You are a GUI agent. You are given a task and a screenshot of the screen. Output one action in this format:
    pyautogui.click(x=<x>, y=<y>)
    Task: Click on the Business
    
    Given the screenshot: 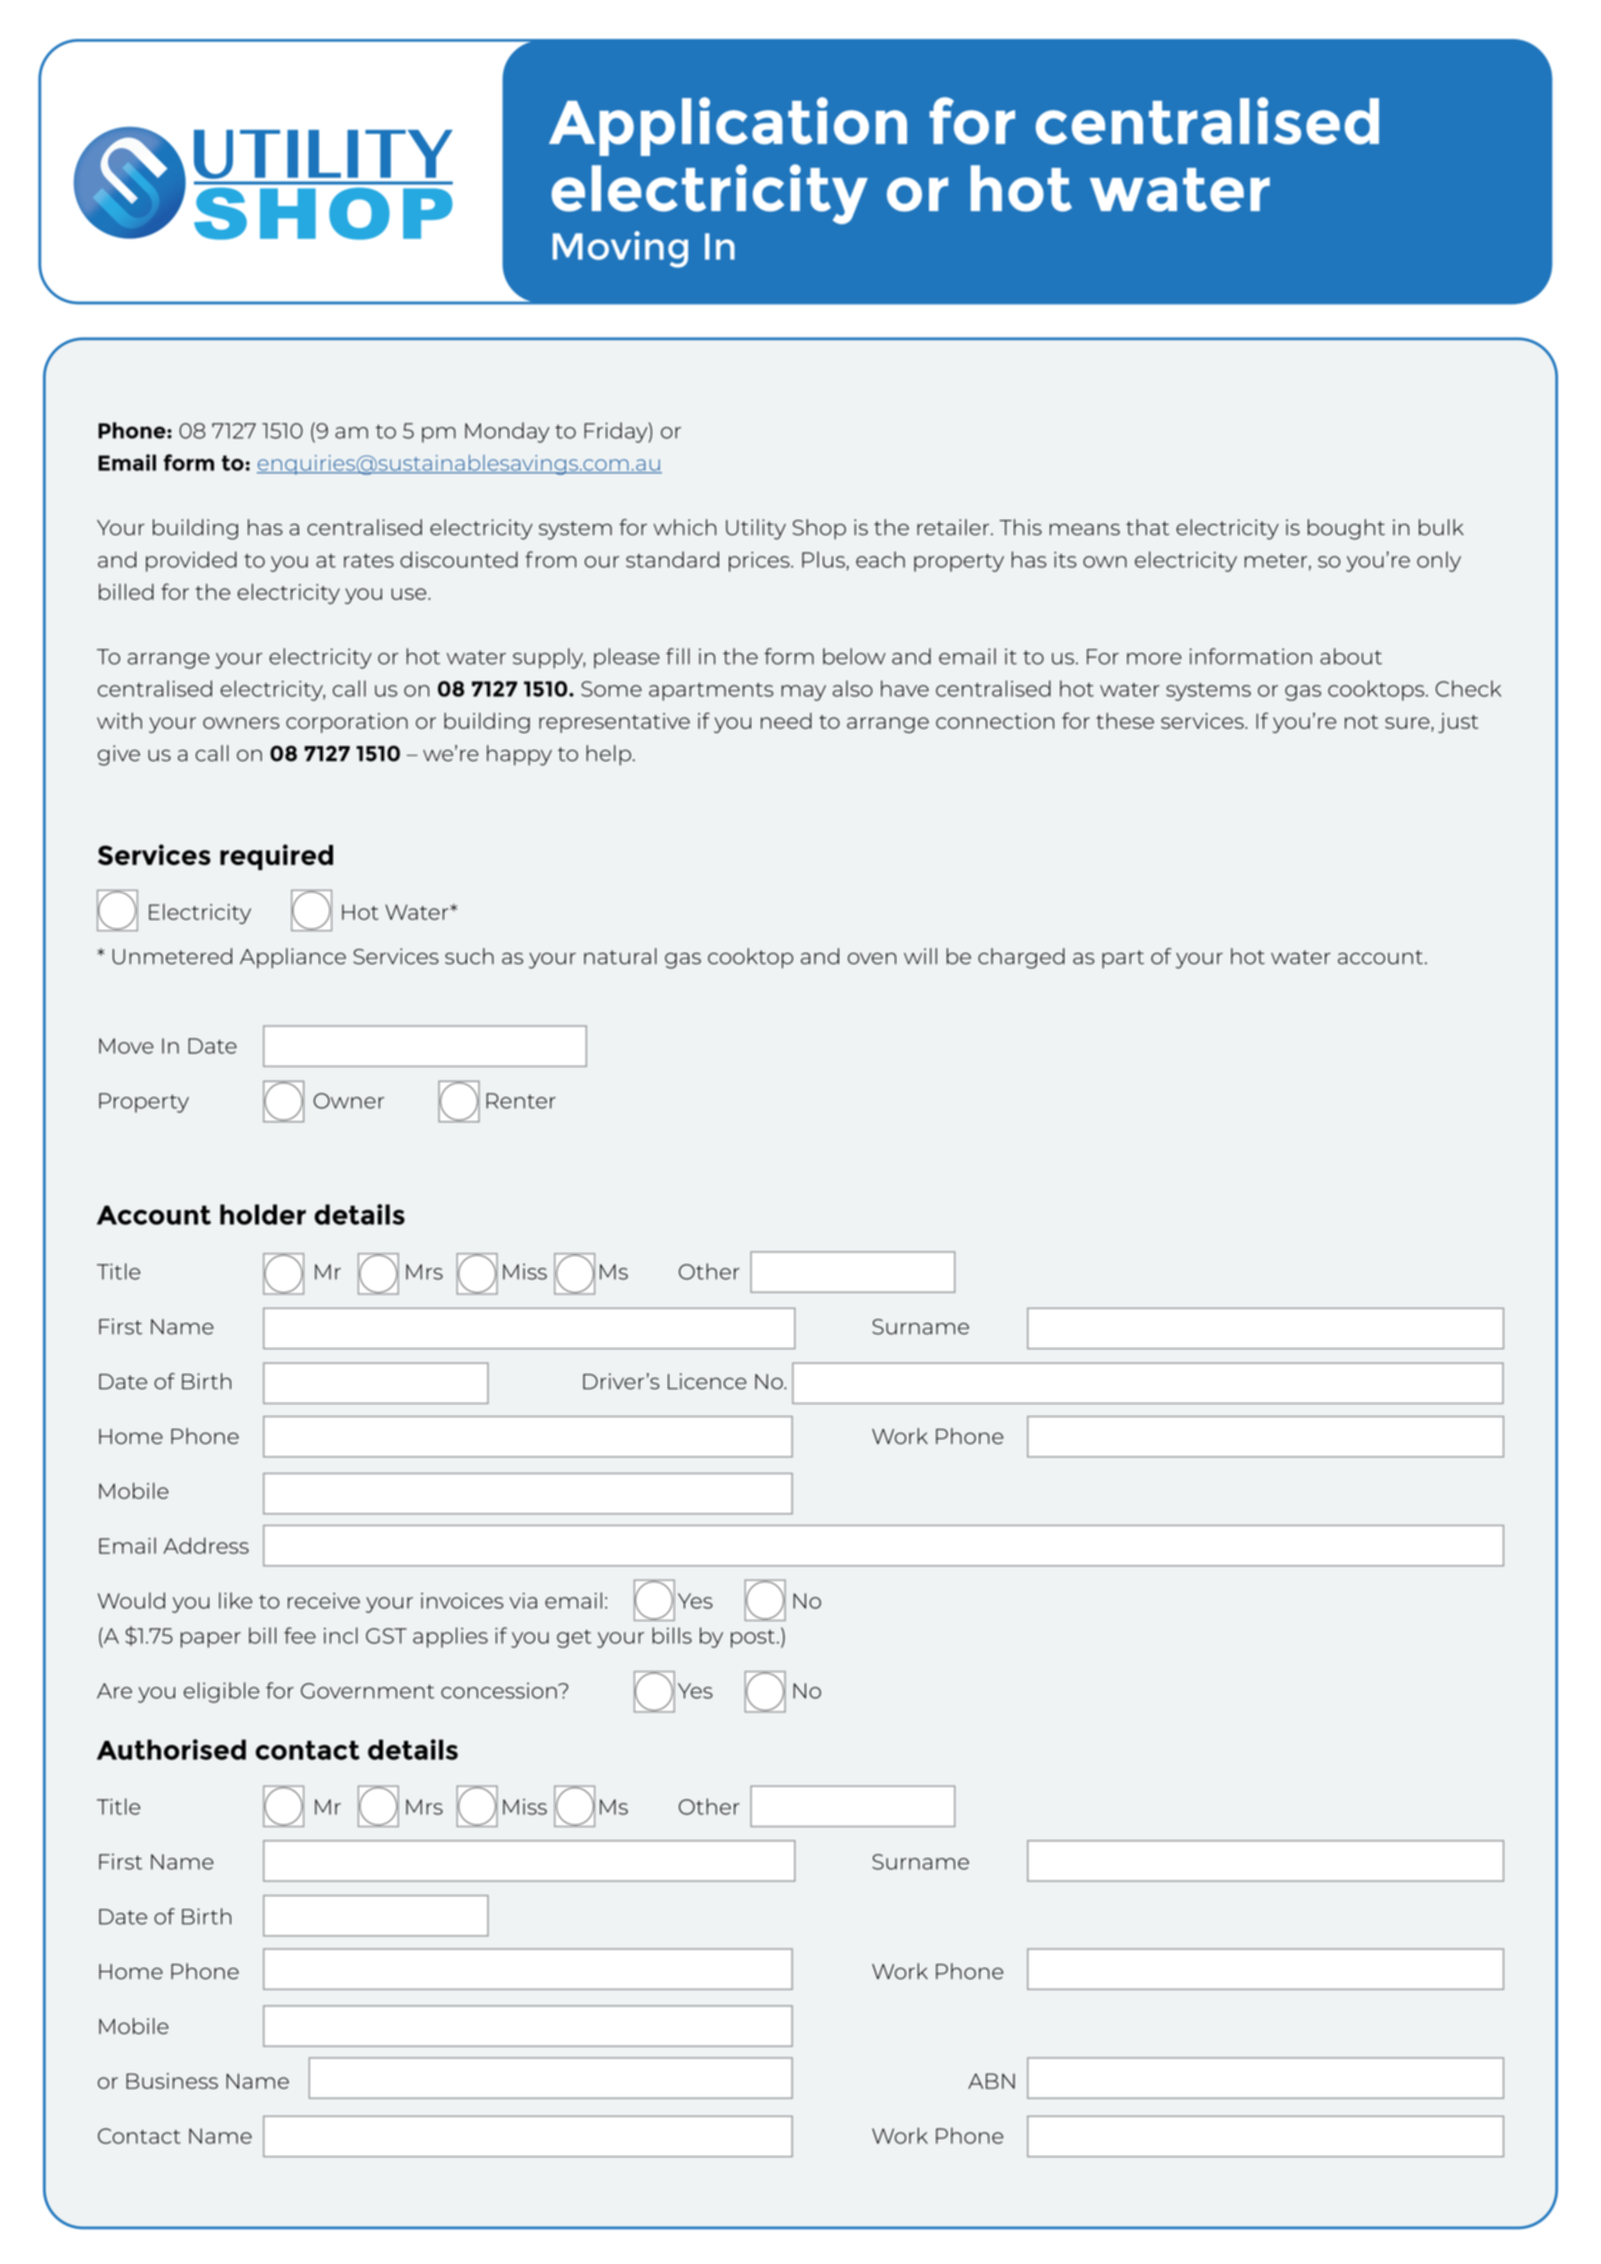 What is the action you would take?
    pyautogui.click(x=172, y=2081)
